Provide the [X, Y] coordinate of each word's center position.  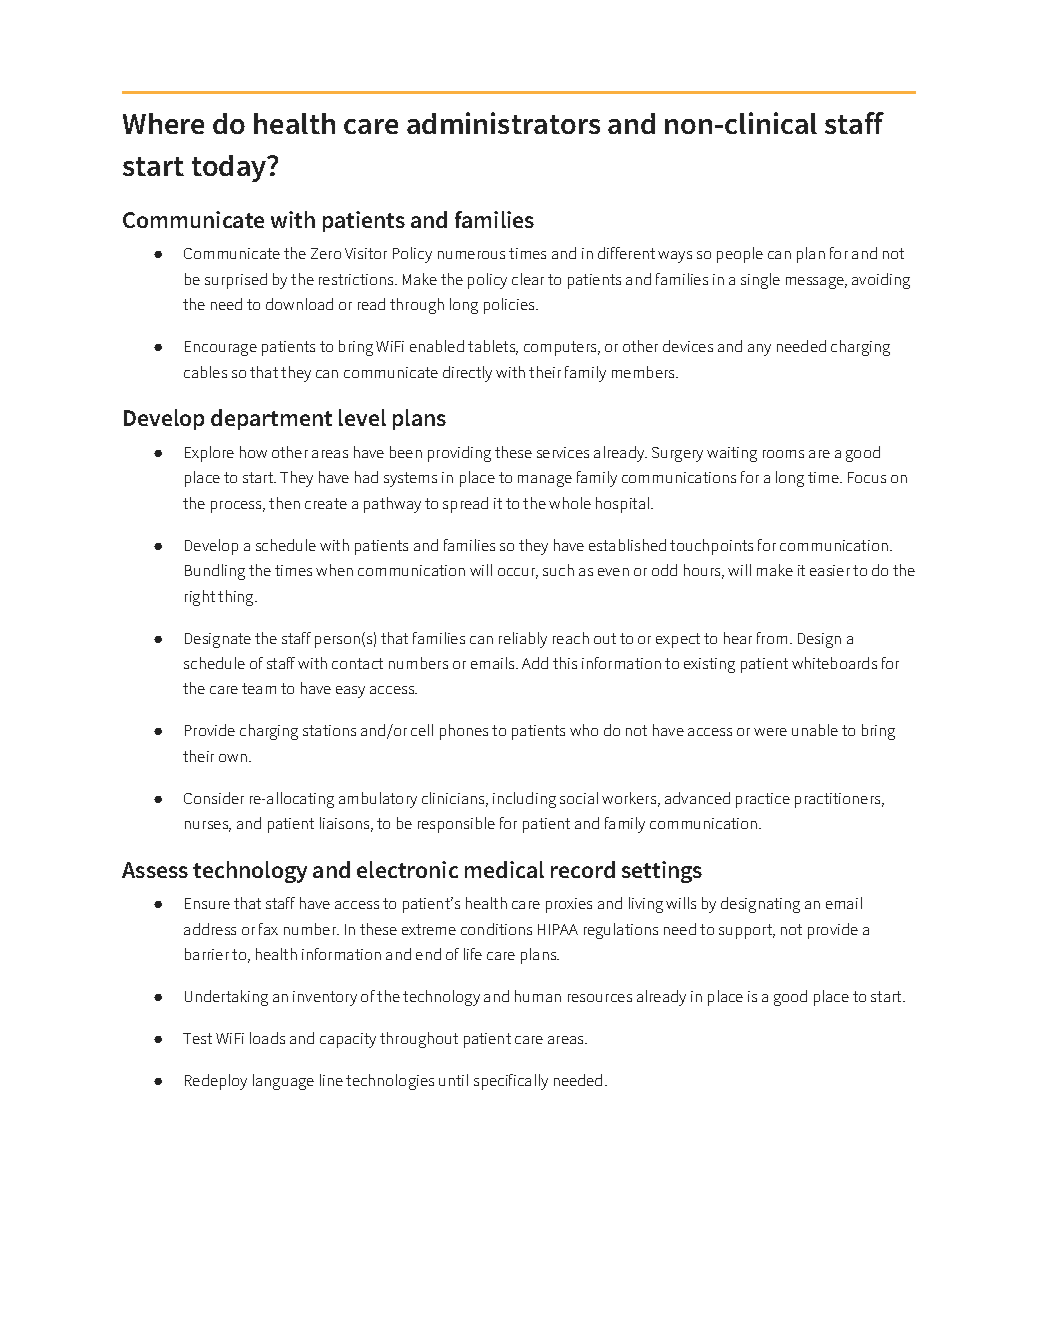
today [230, 168]
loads [267, 1038]
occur [518, 573]
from [772, 638]
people [740, 255]
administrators [503, 123]
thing [237, 598]
